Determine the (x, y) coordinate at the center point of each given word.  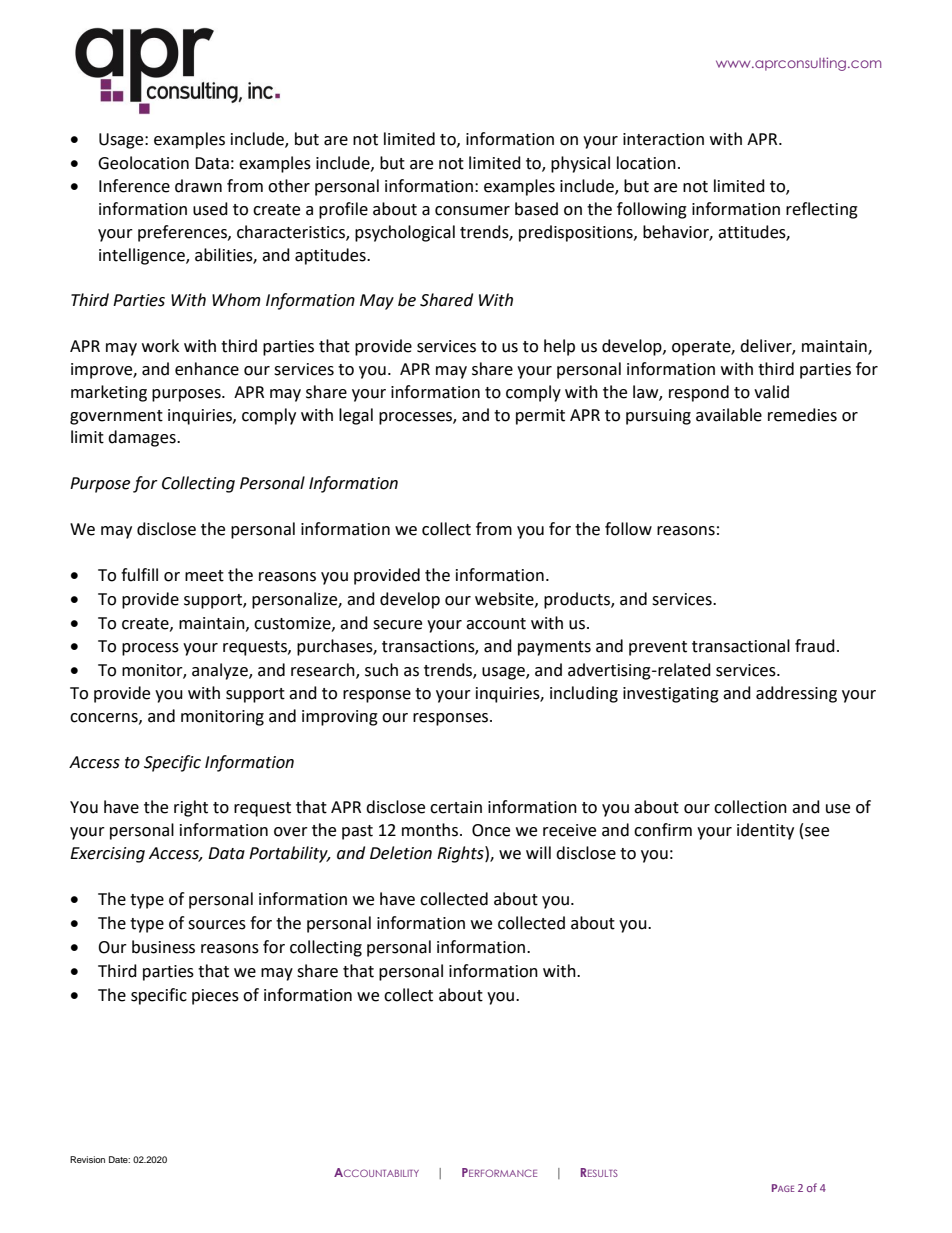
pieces (215, 997)
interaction (663, 139)
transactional (741, 646)
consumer (472, 211)
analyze (221, 671)
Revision (87, 1159)
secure (397, 625)
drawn (198, 186)
